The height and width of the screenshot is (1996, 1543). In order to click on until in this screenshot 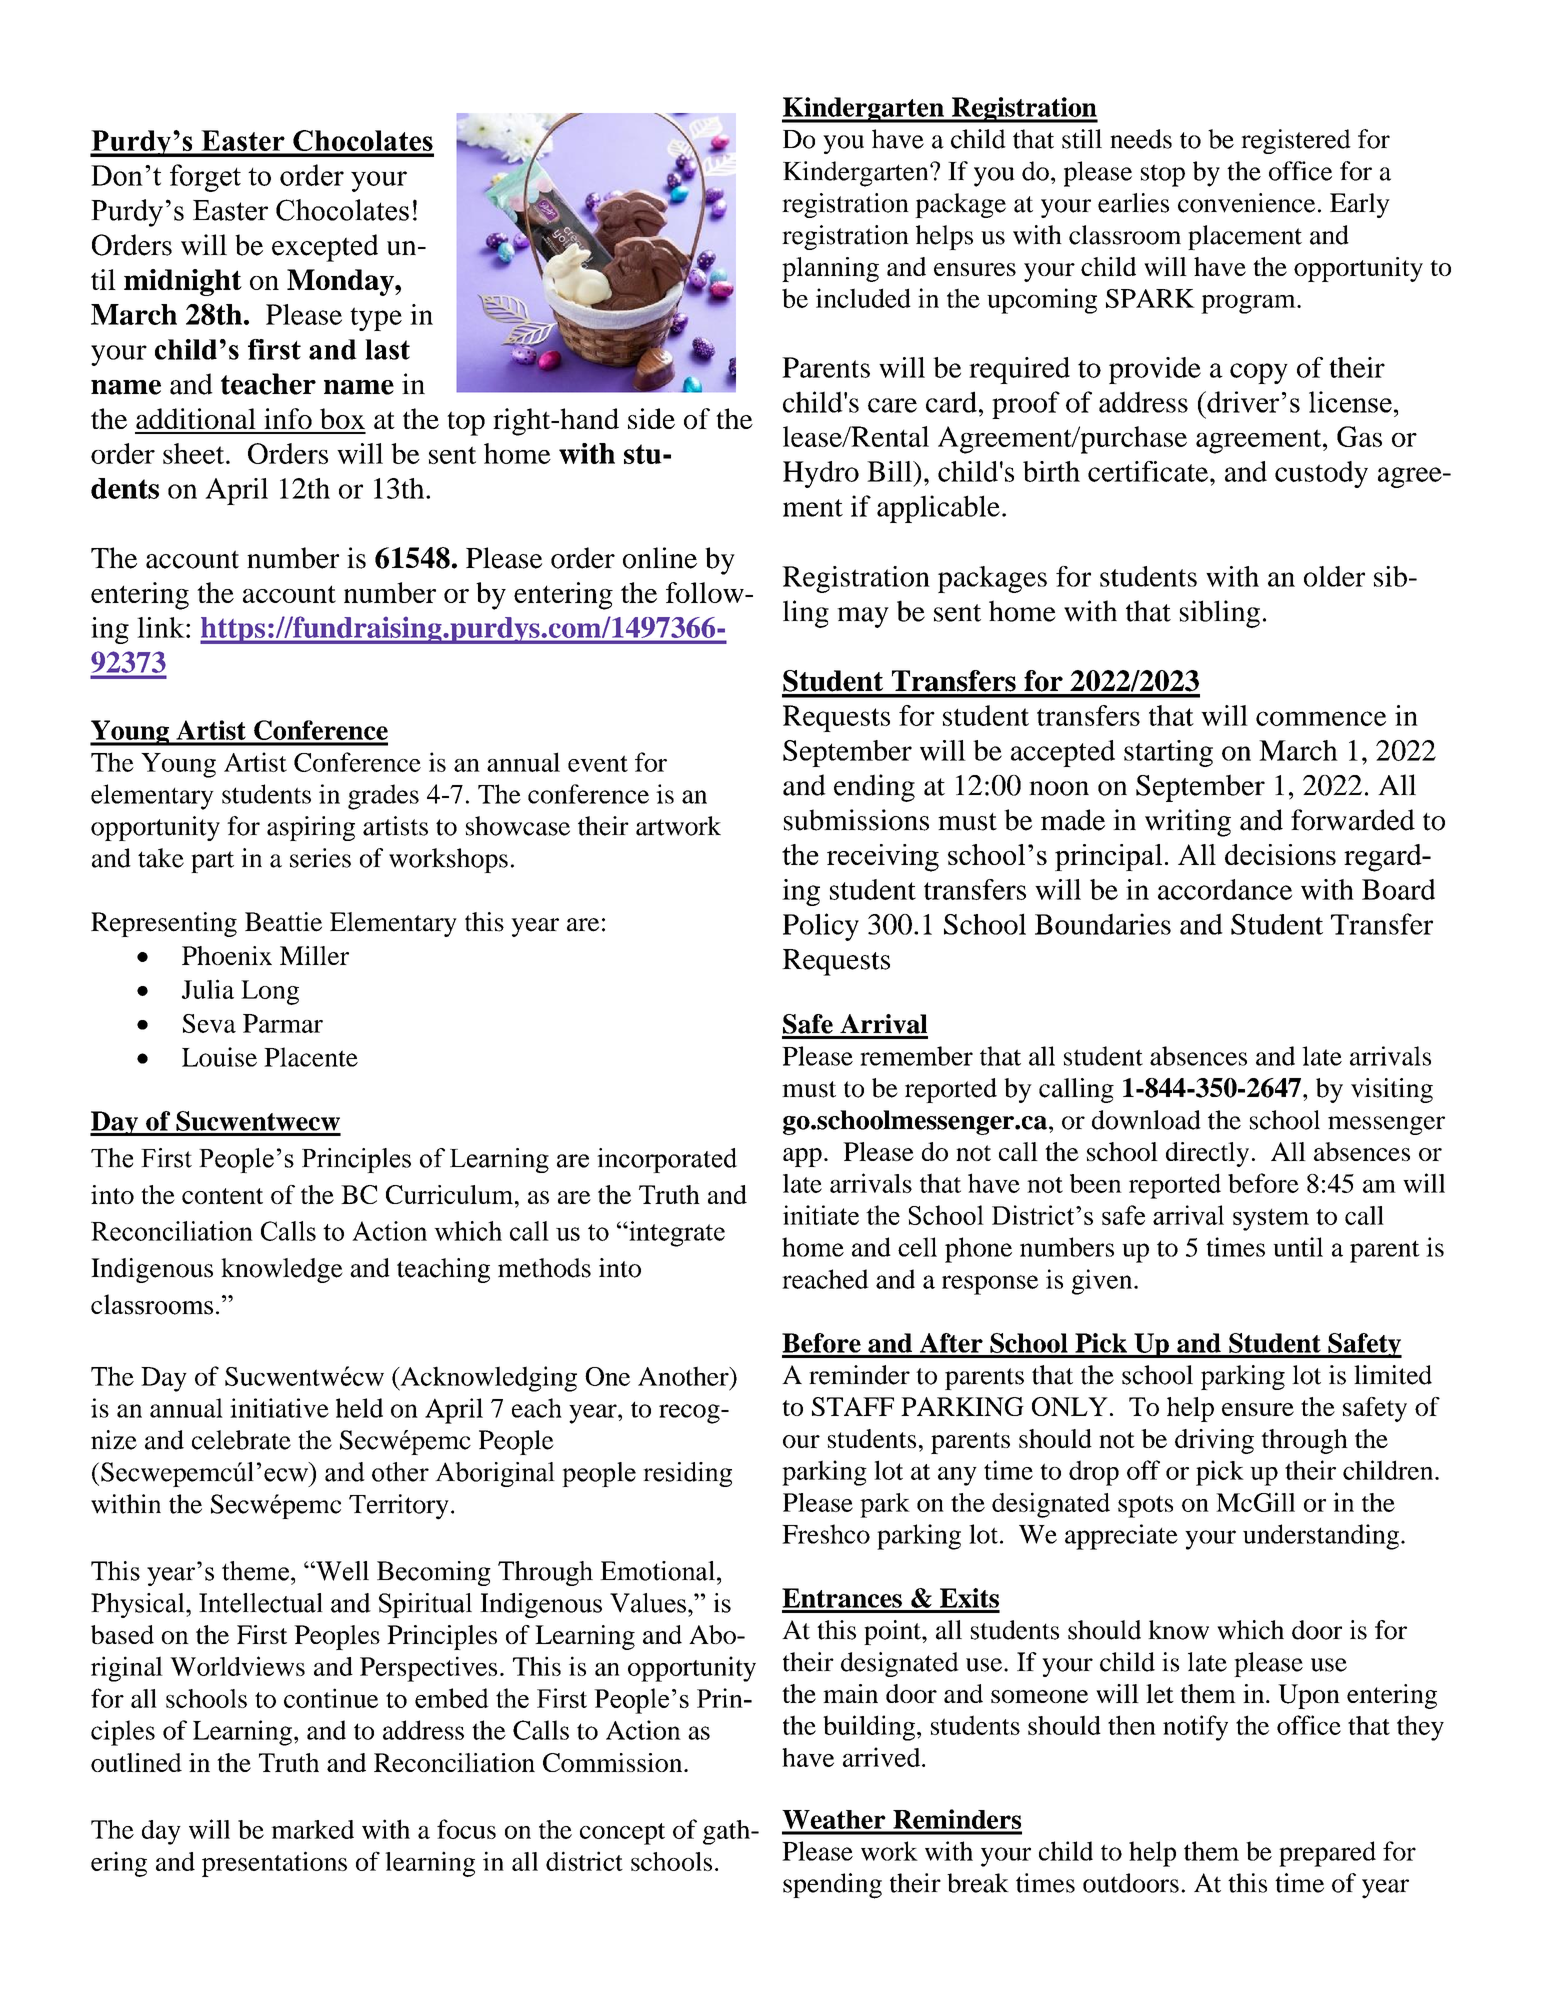, I will do `click(1298, 1247)`.
